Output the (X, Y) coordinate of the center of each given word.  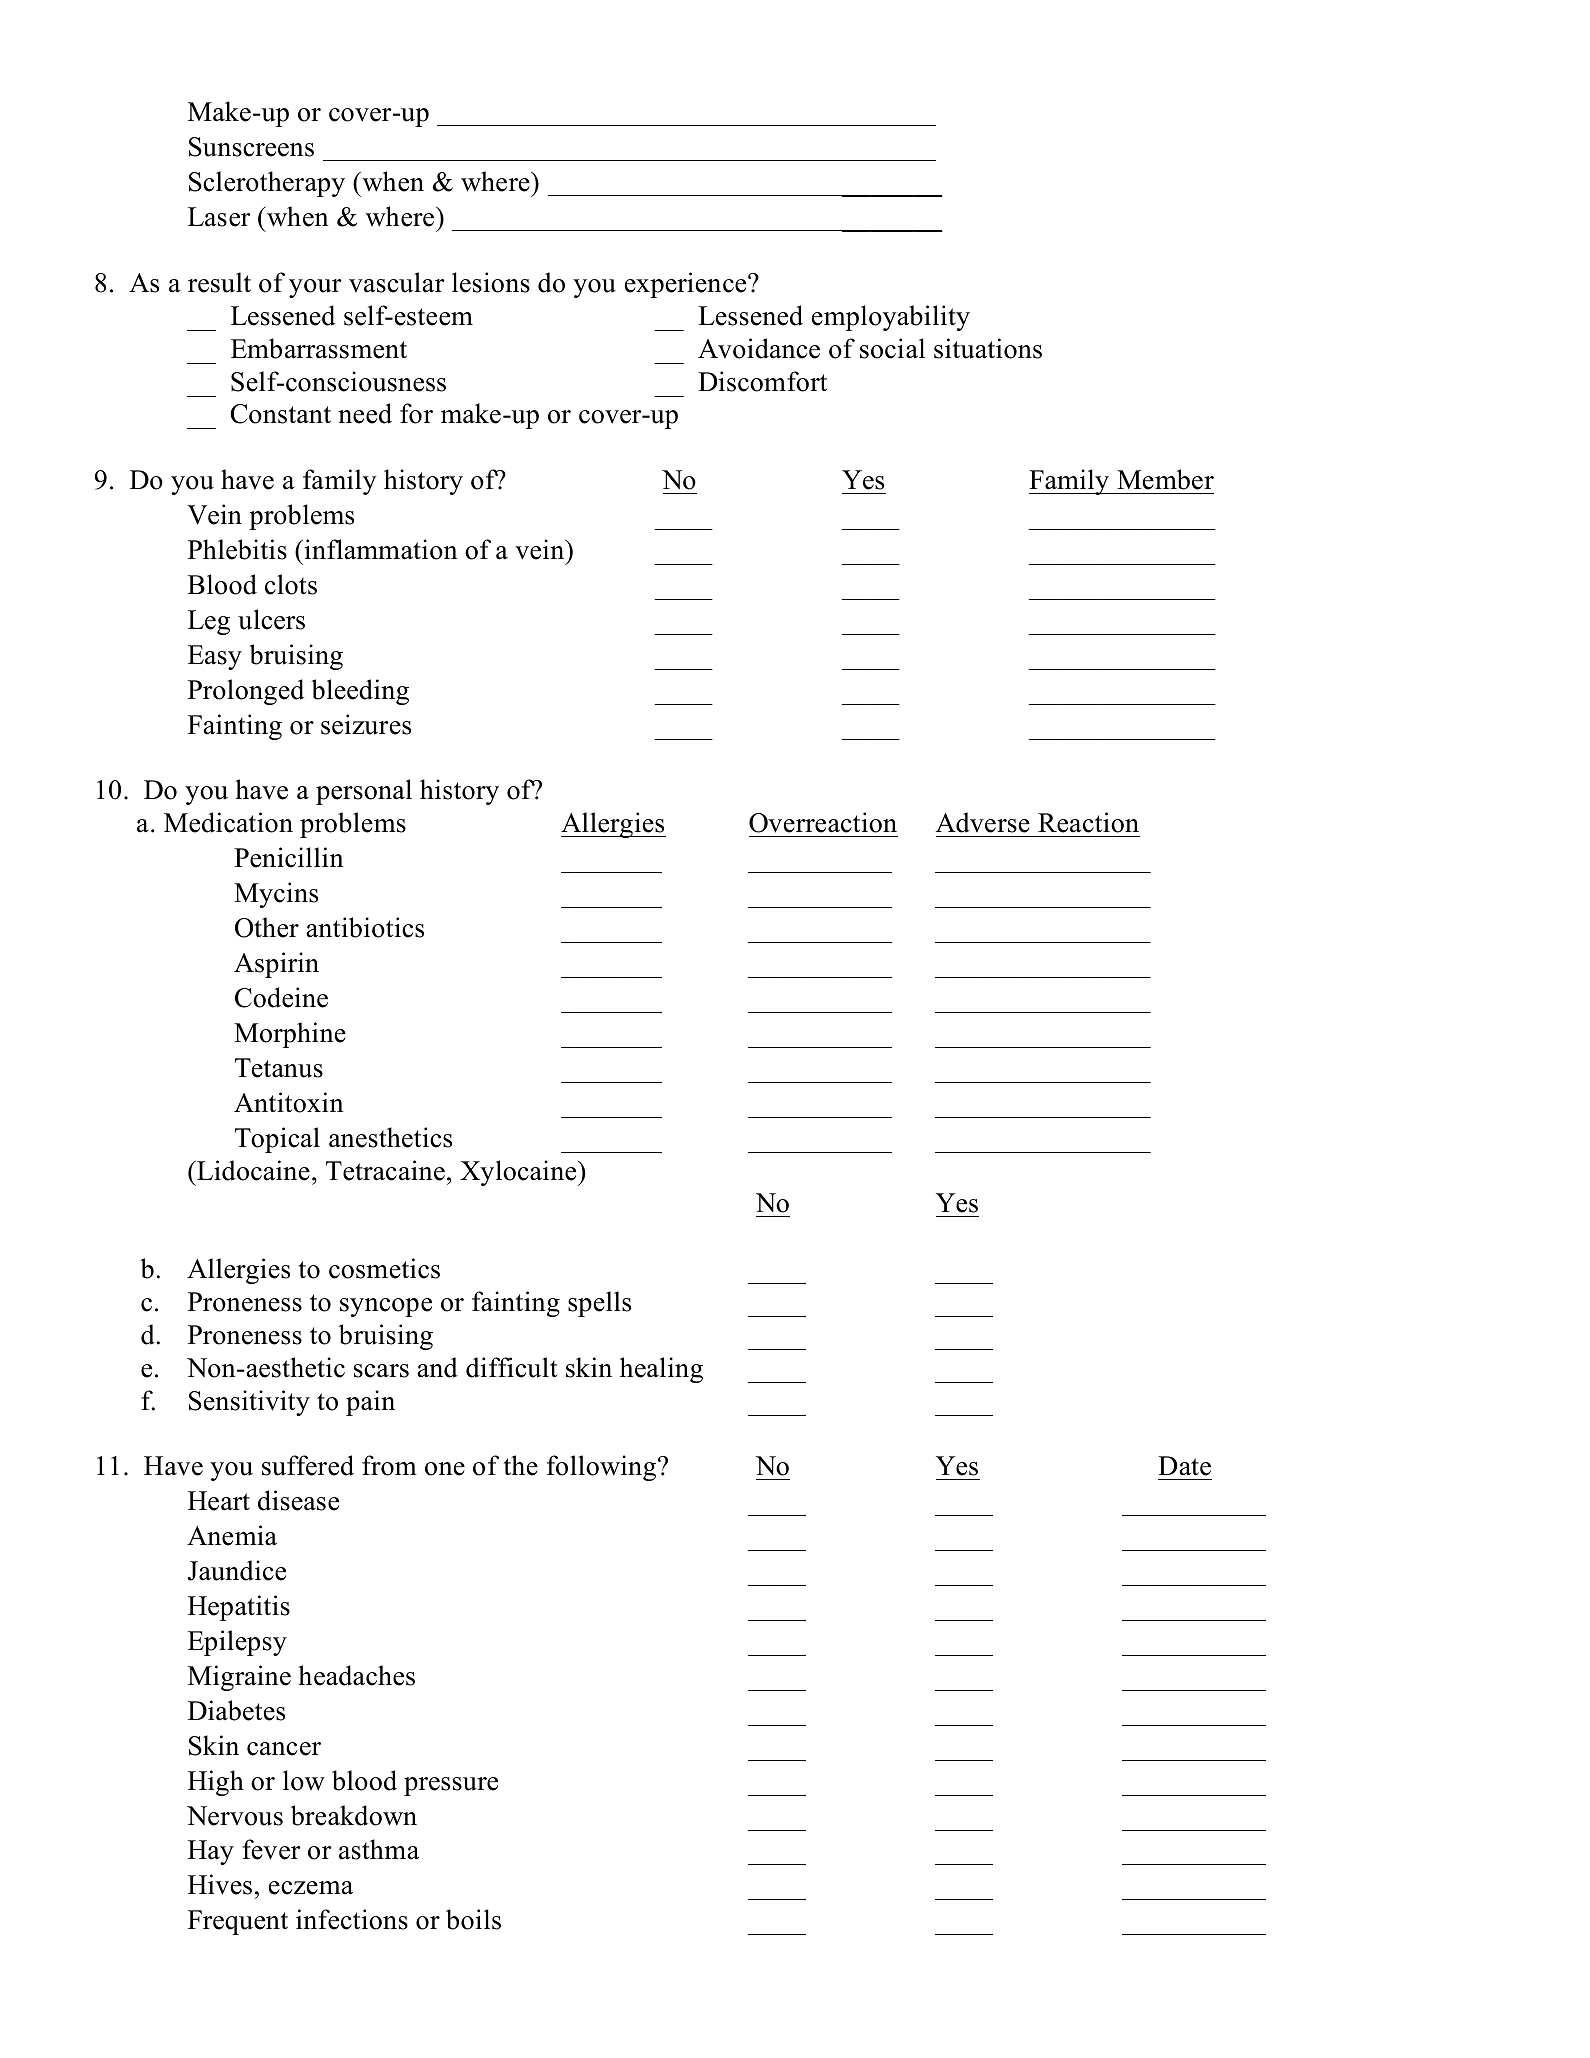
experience (687, 285)
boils (473, 1919)
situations (988, 348)
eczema (311, 1888)
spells (599, 1304)
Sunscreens (251, 147)
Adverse (983, 822)
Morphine (290, 1035)
